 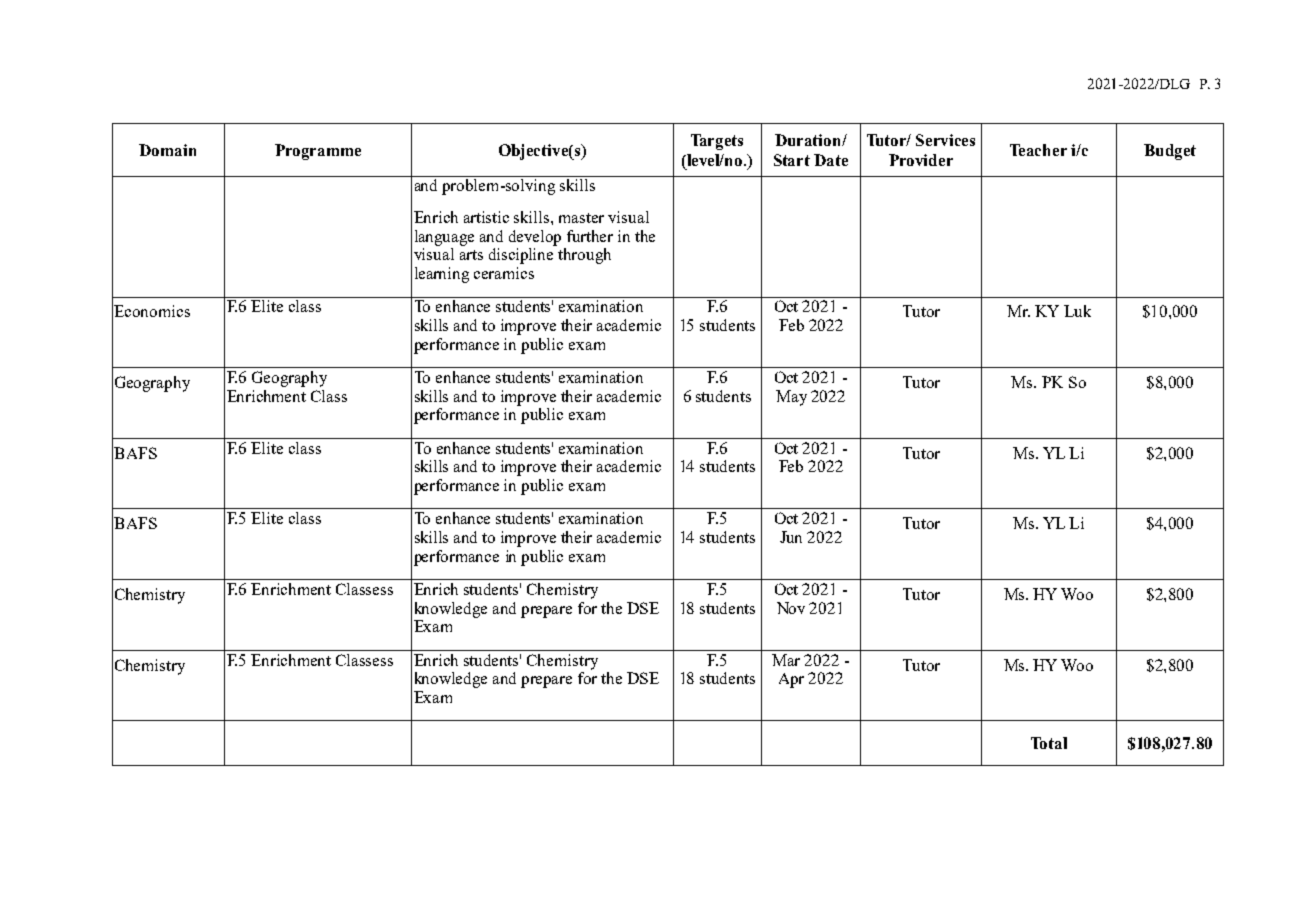 What do you see at coordinates (717, 142) in the screenshot?
I see `Targets` at bounding box center [717, 142].
